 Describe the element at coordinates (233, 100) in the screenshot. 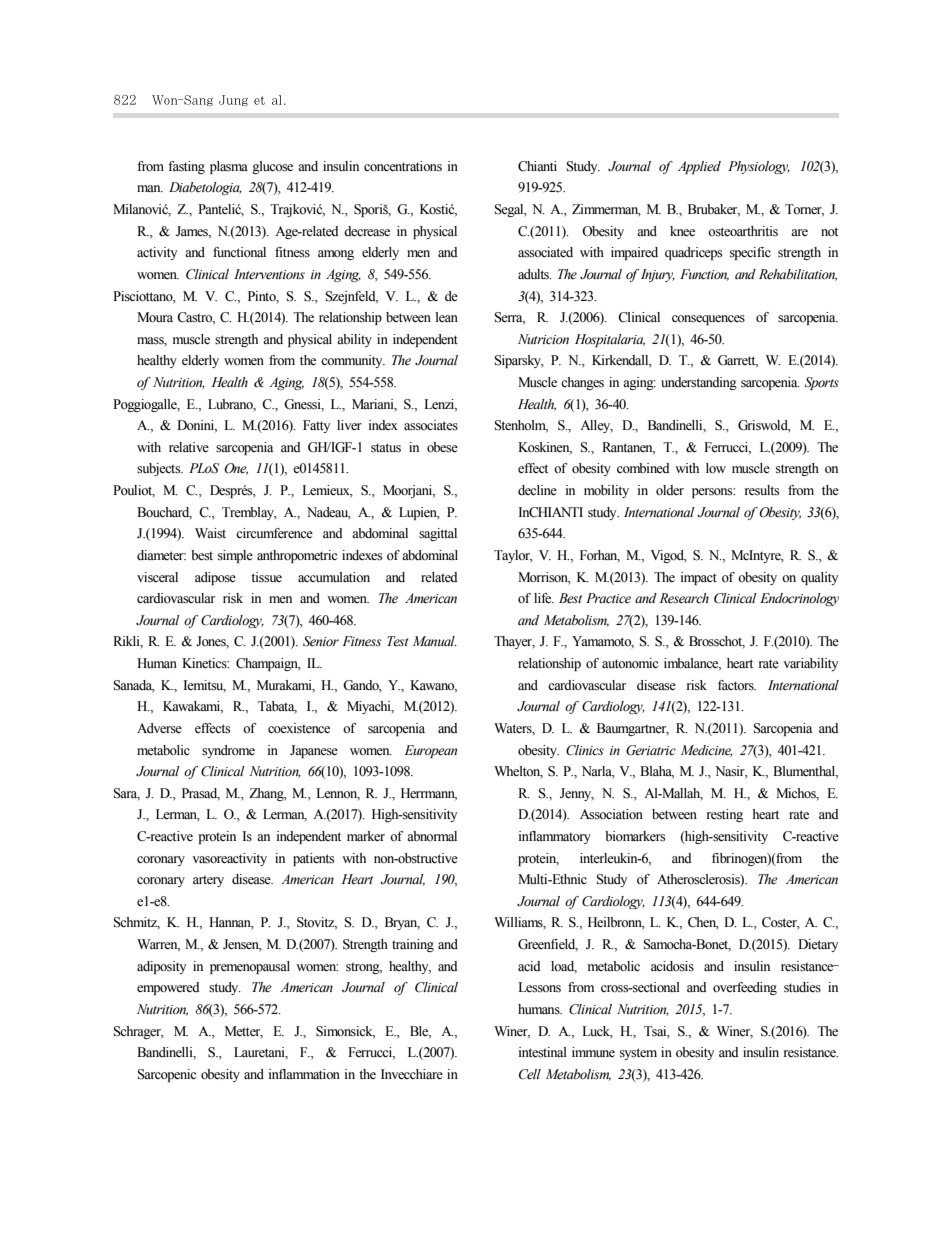

I see `Jung` at that location.
